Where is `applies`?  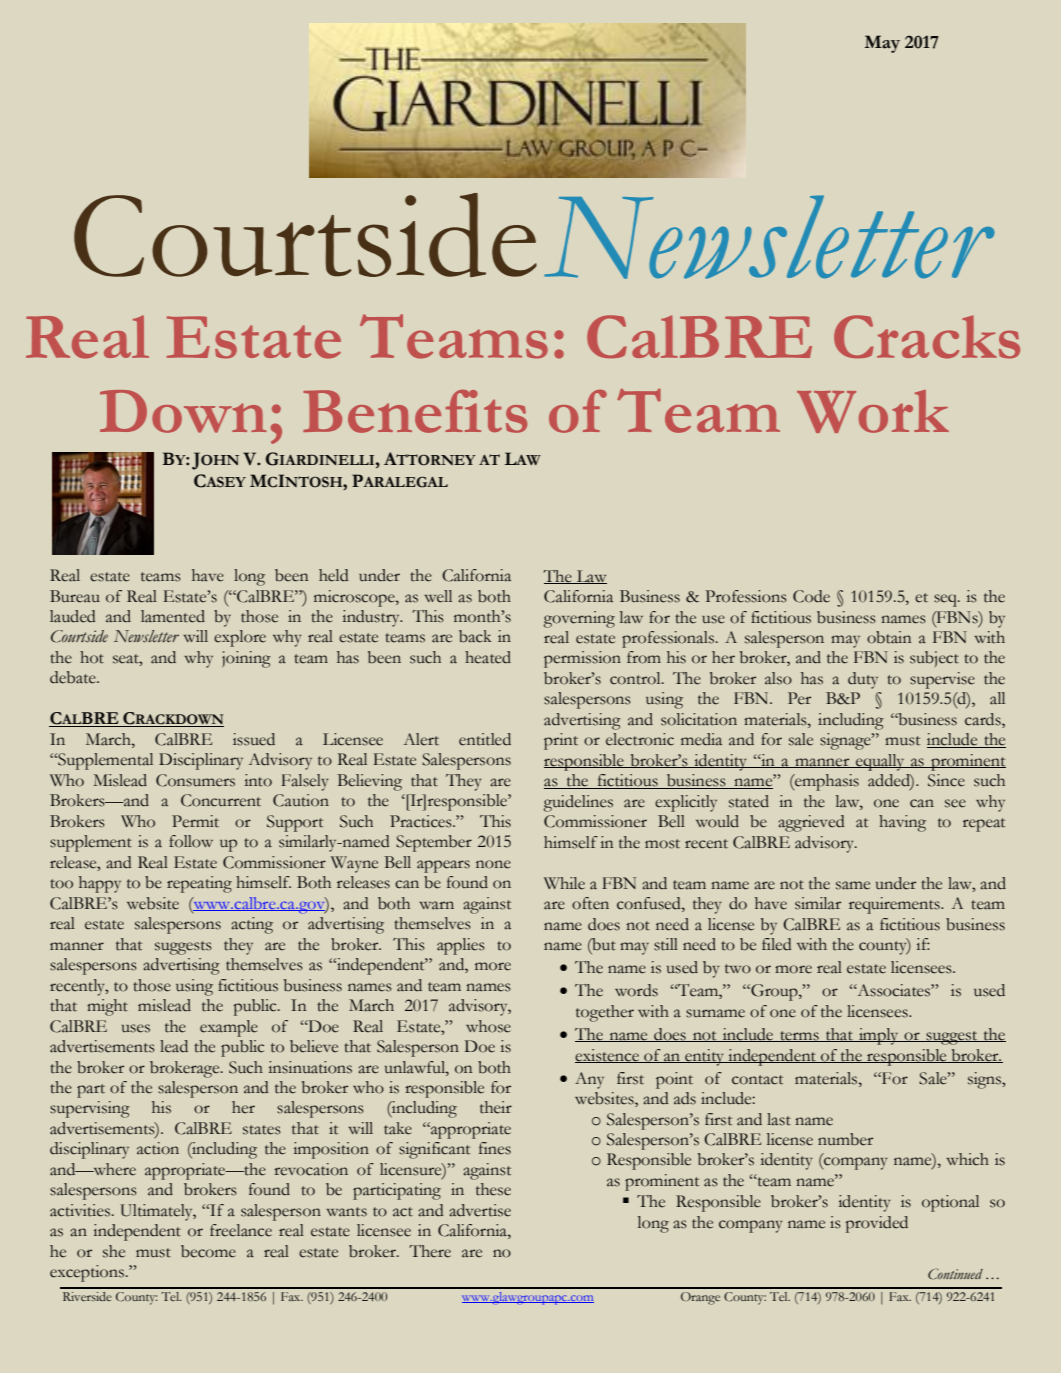
applies is located at coordinates (461, 946).
